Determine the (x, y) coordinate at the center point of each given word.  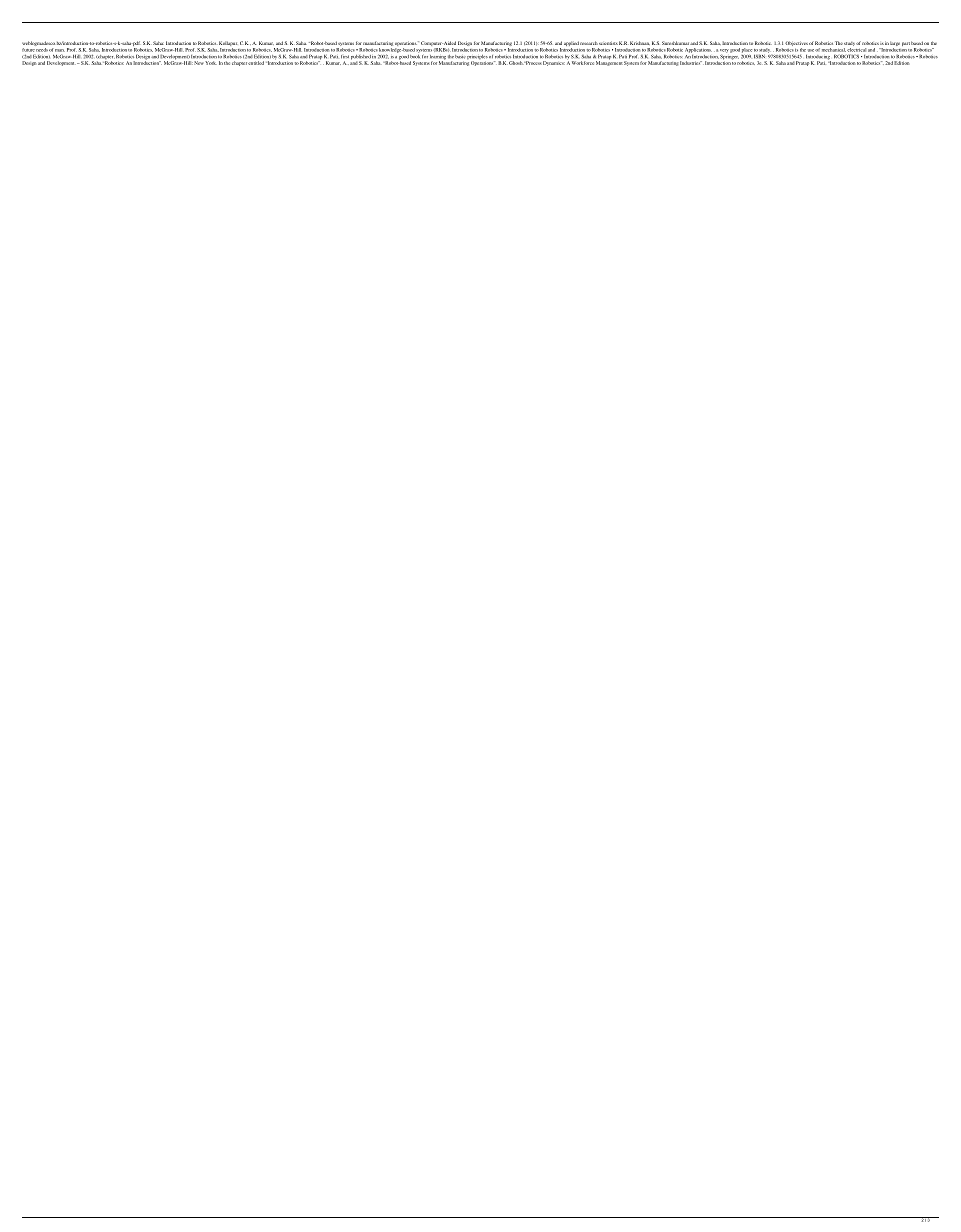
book (415, 56)
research (589, 43)
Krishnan (640, 43)
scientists (608, 43)
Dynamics (554, 63)
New (198, 63)
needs (42, 50)
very (724, 52)
